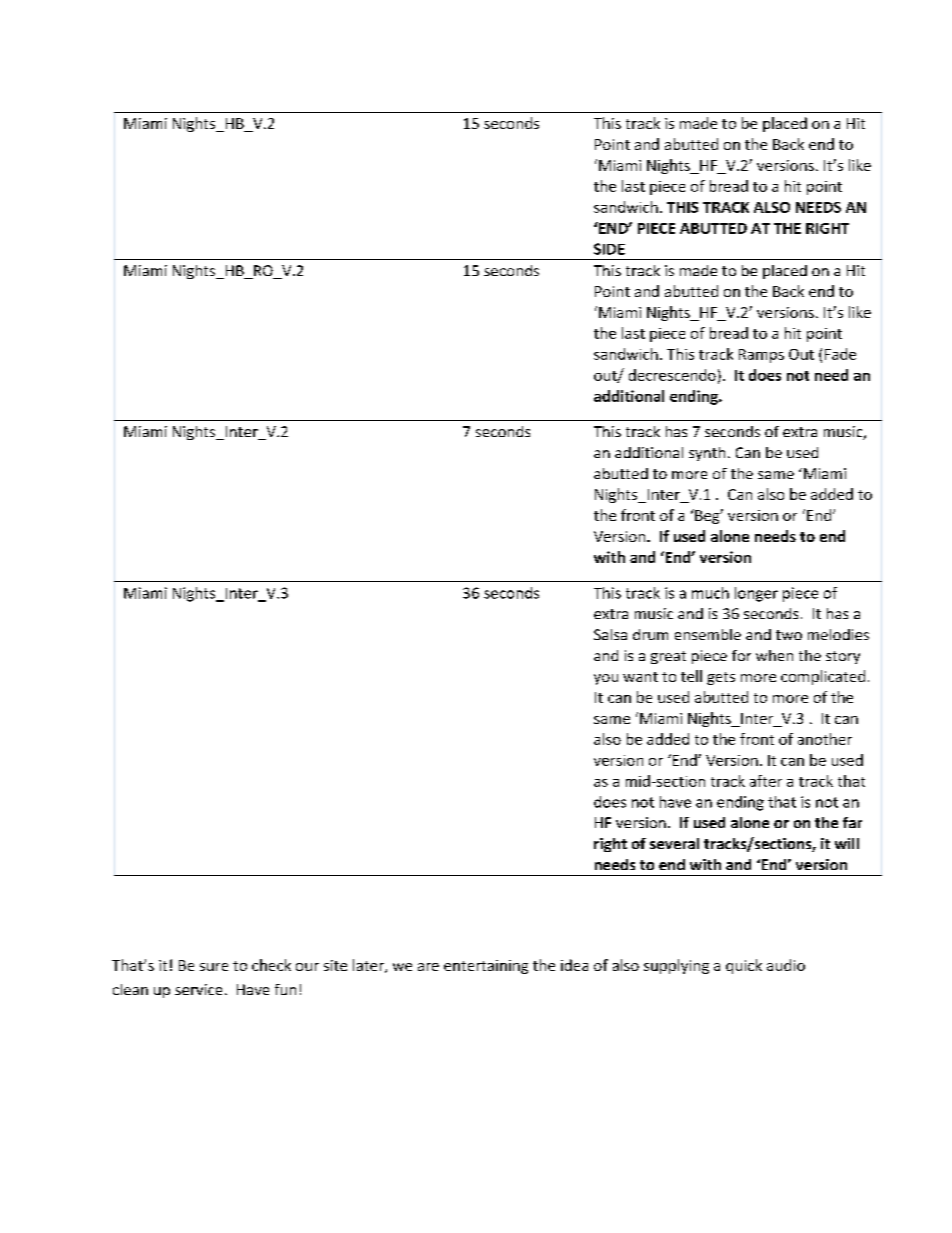 This screenshot has width=952, height=1233. What do you see at coordinates (650, 634) in the screenshot?
I see `drum` at bounding box center [650, 634].
